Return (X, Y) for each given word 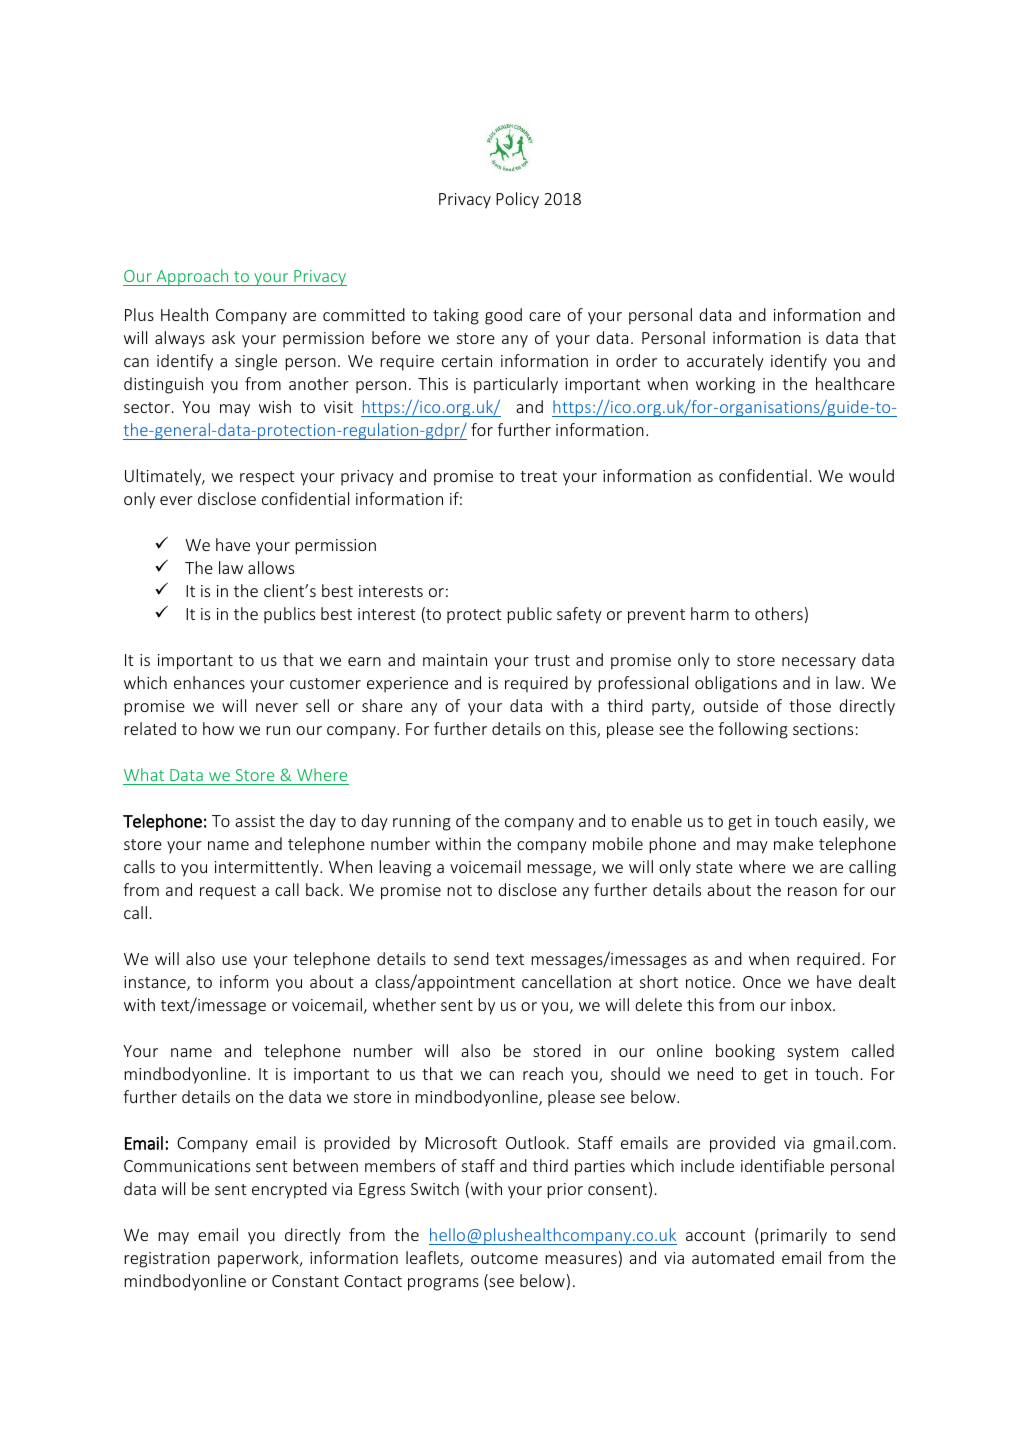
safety (579, 615)
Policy (517, 200)
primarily (794, 1236)
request (228, 892)
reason (812, 891)
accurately (725, 362)
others (779, 613)
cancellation (566, 981)
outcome (504, 1258)
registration (167, 1260)
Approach (192, 277)
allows (271, 567)
